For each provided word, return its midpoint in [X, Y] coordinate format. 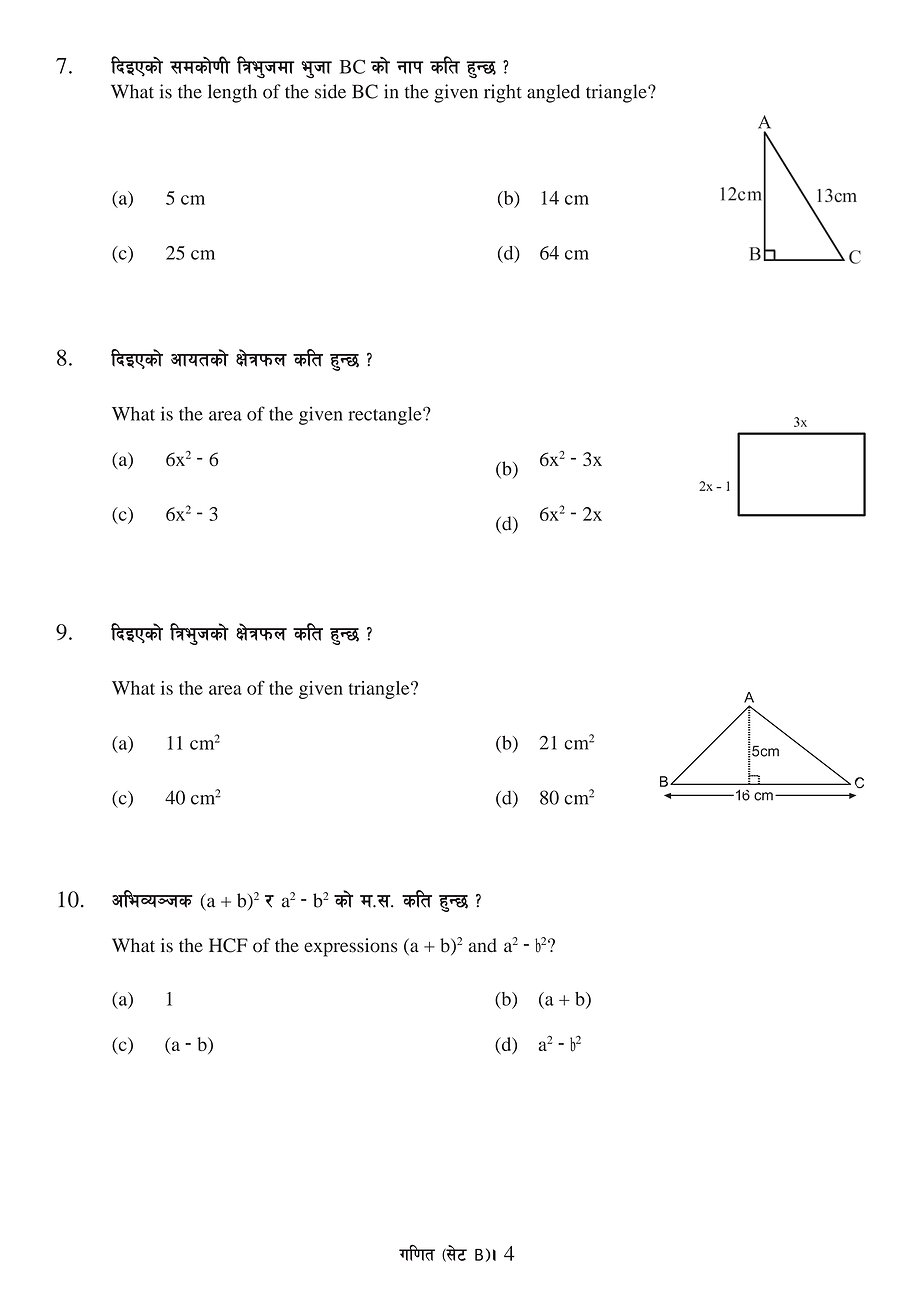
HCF [228, 945]
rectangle [386, 416]
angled [553, 93]
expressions [351, 947]
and [483, 945]
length [232, 93]
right [503, 93]
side [330, 91]
